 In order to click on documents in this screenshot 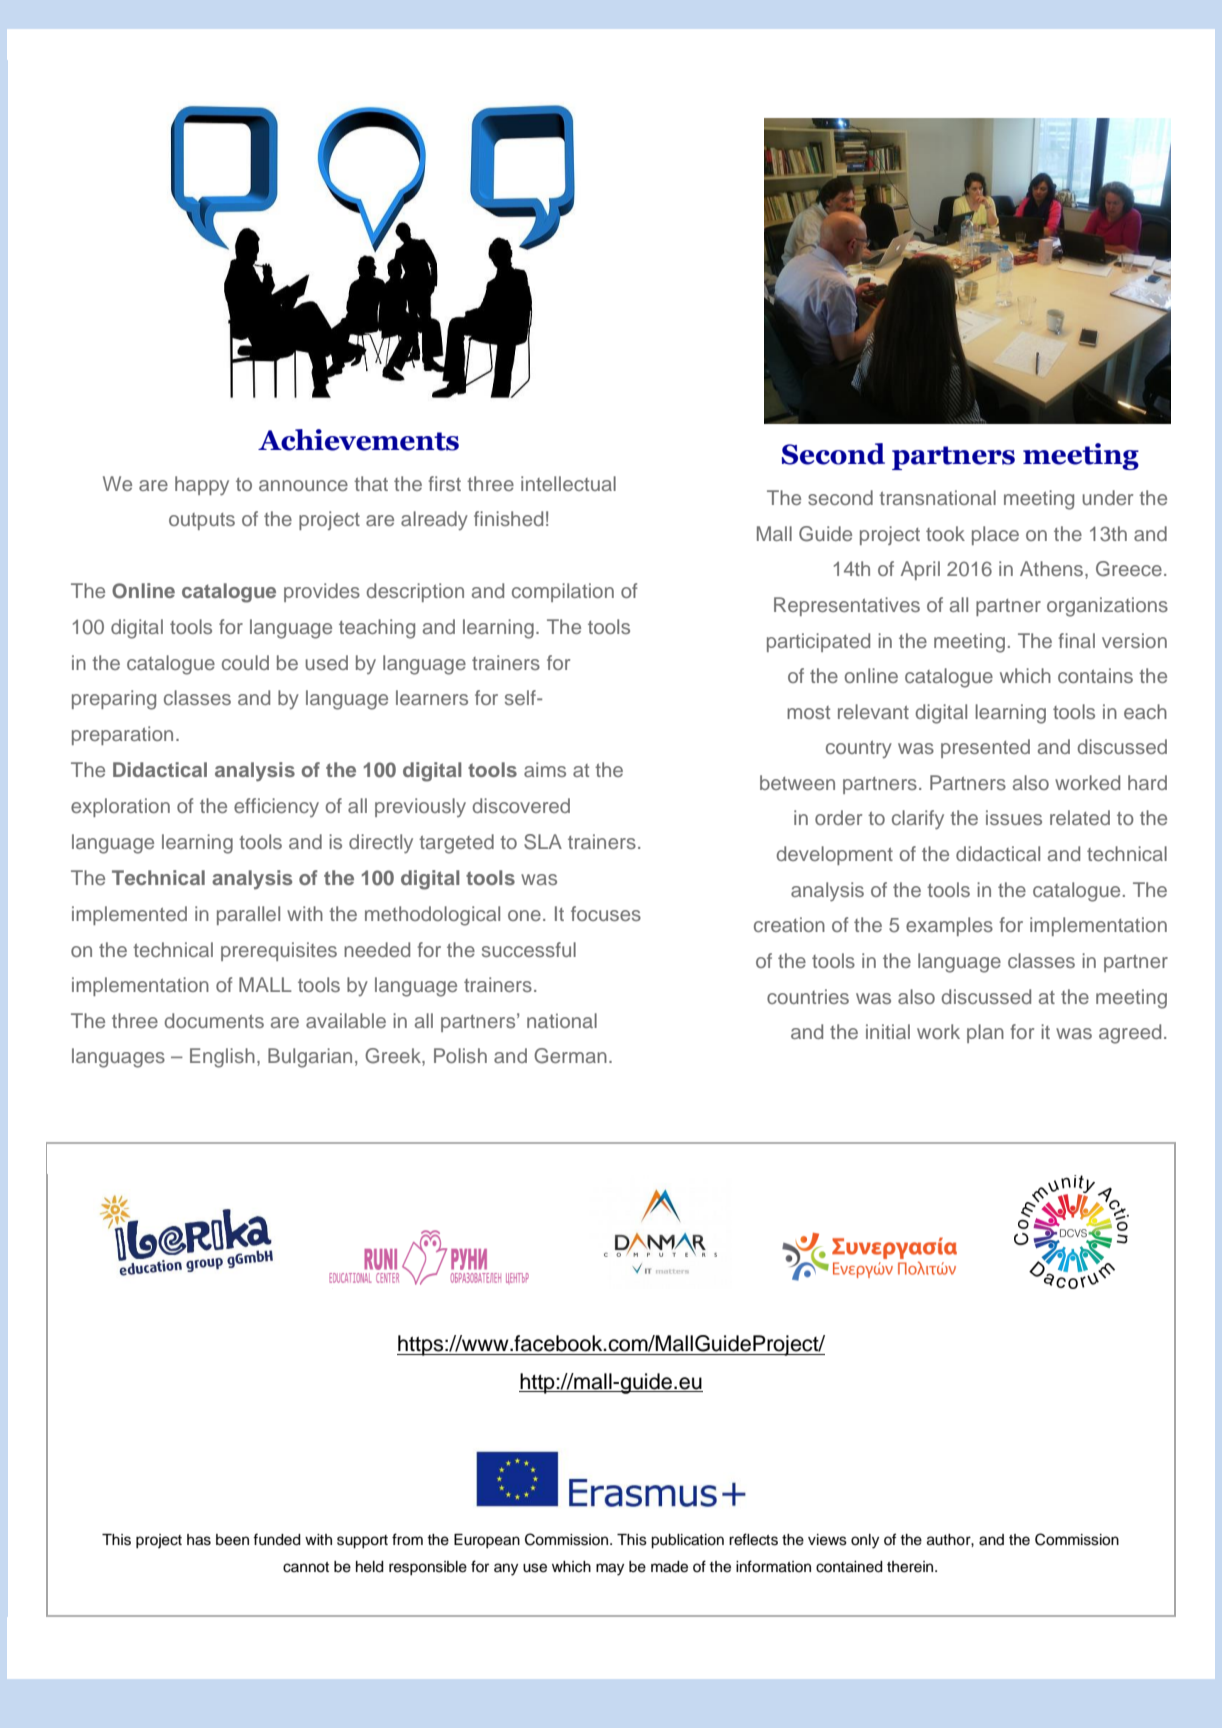, I will do `click(214, 1020)`.
